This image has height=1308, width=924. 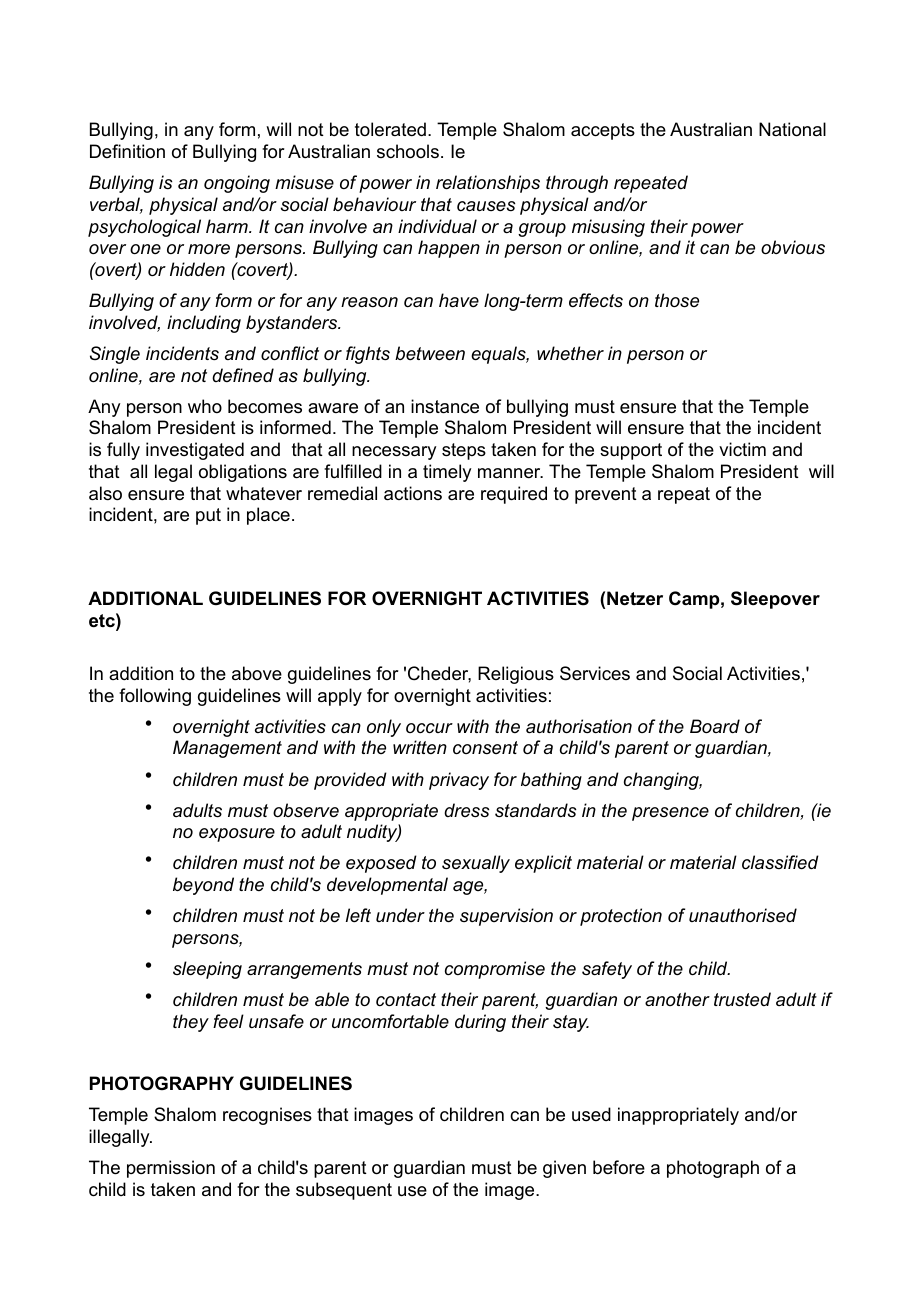 What do you see at coordinates (792, 129) in the image?
I see `National` at bounding box center [792, 129].
